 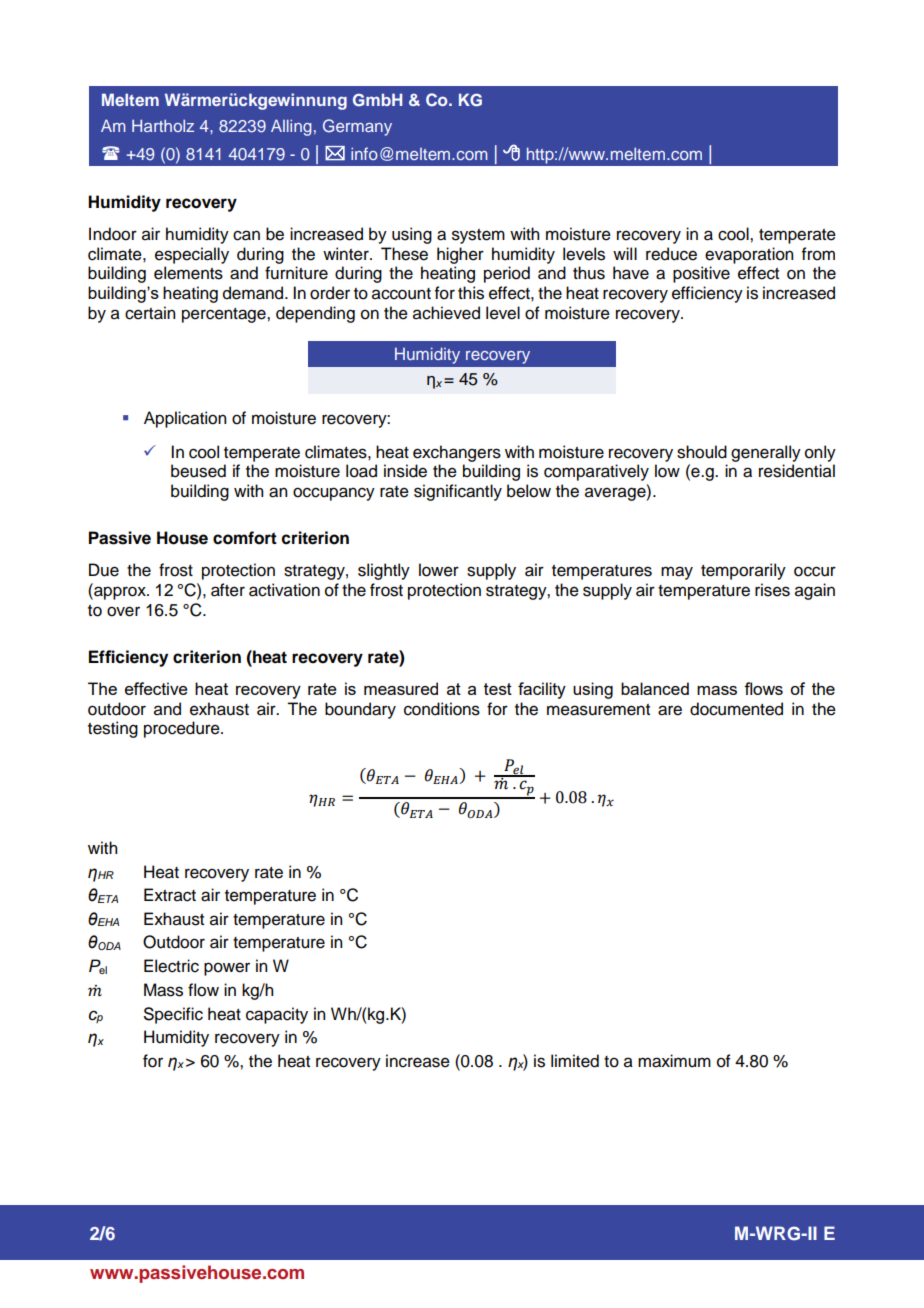 I want to click on Indoor, so click(x=113, y=234).
